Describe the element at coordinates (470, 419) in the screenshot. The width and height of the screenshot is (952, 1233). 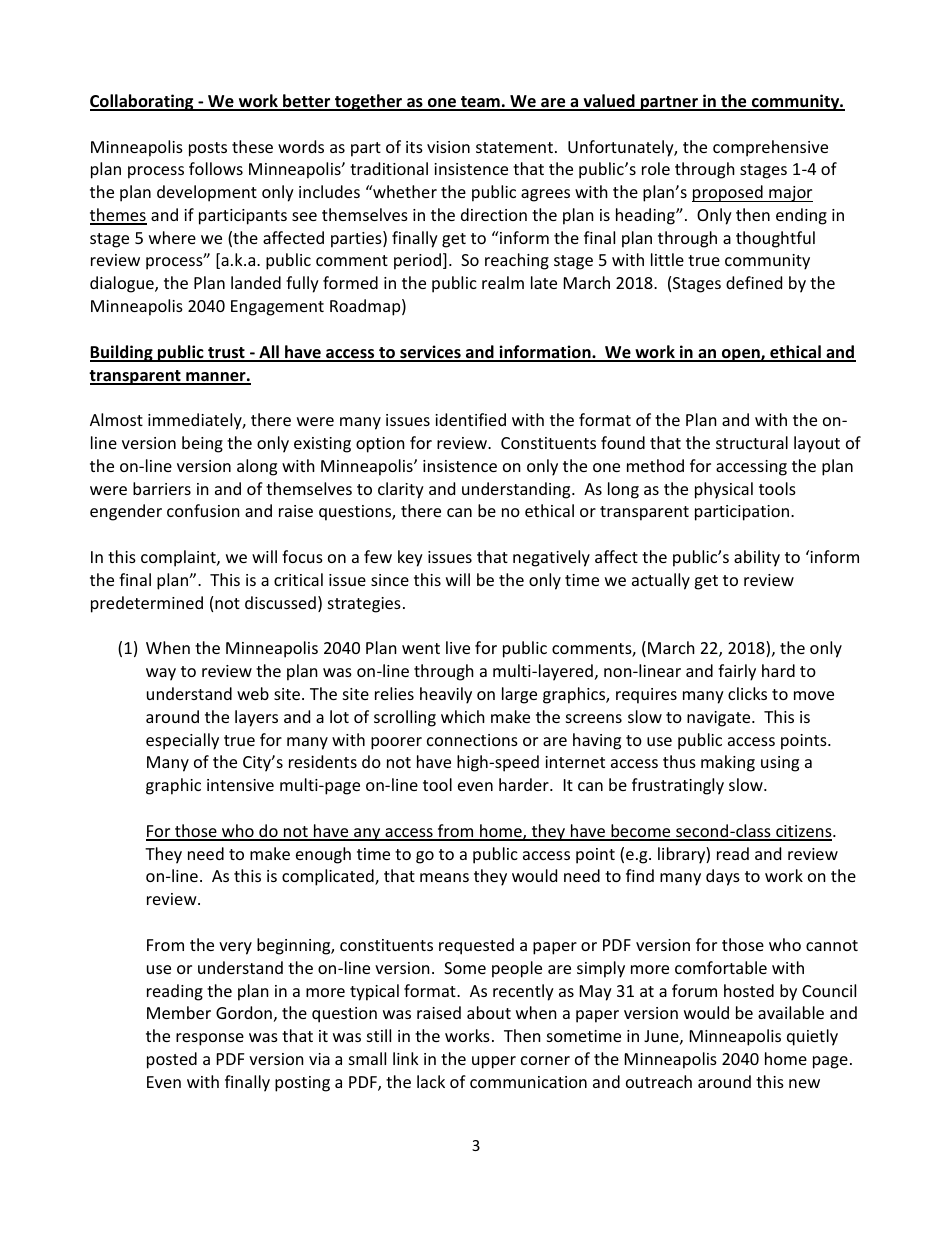
I see `identified` at that location.
